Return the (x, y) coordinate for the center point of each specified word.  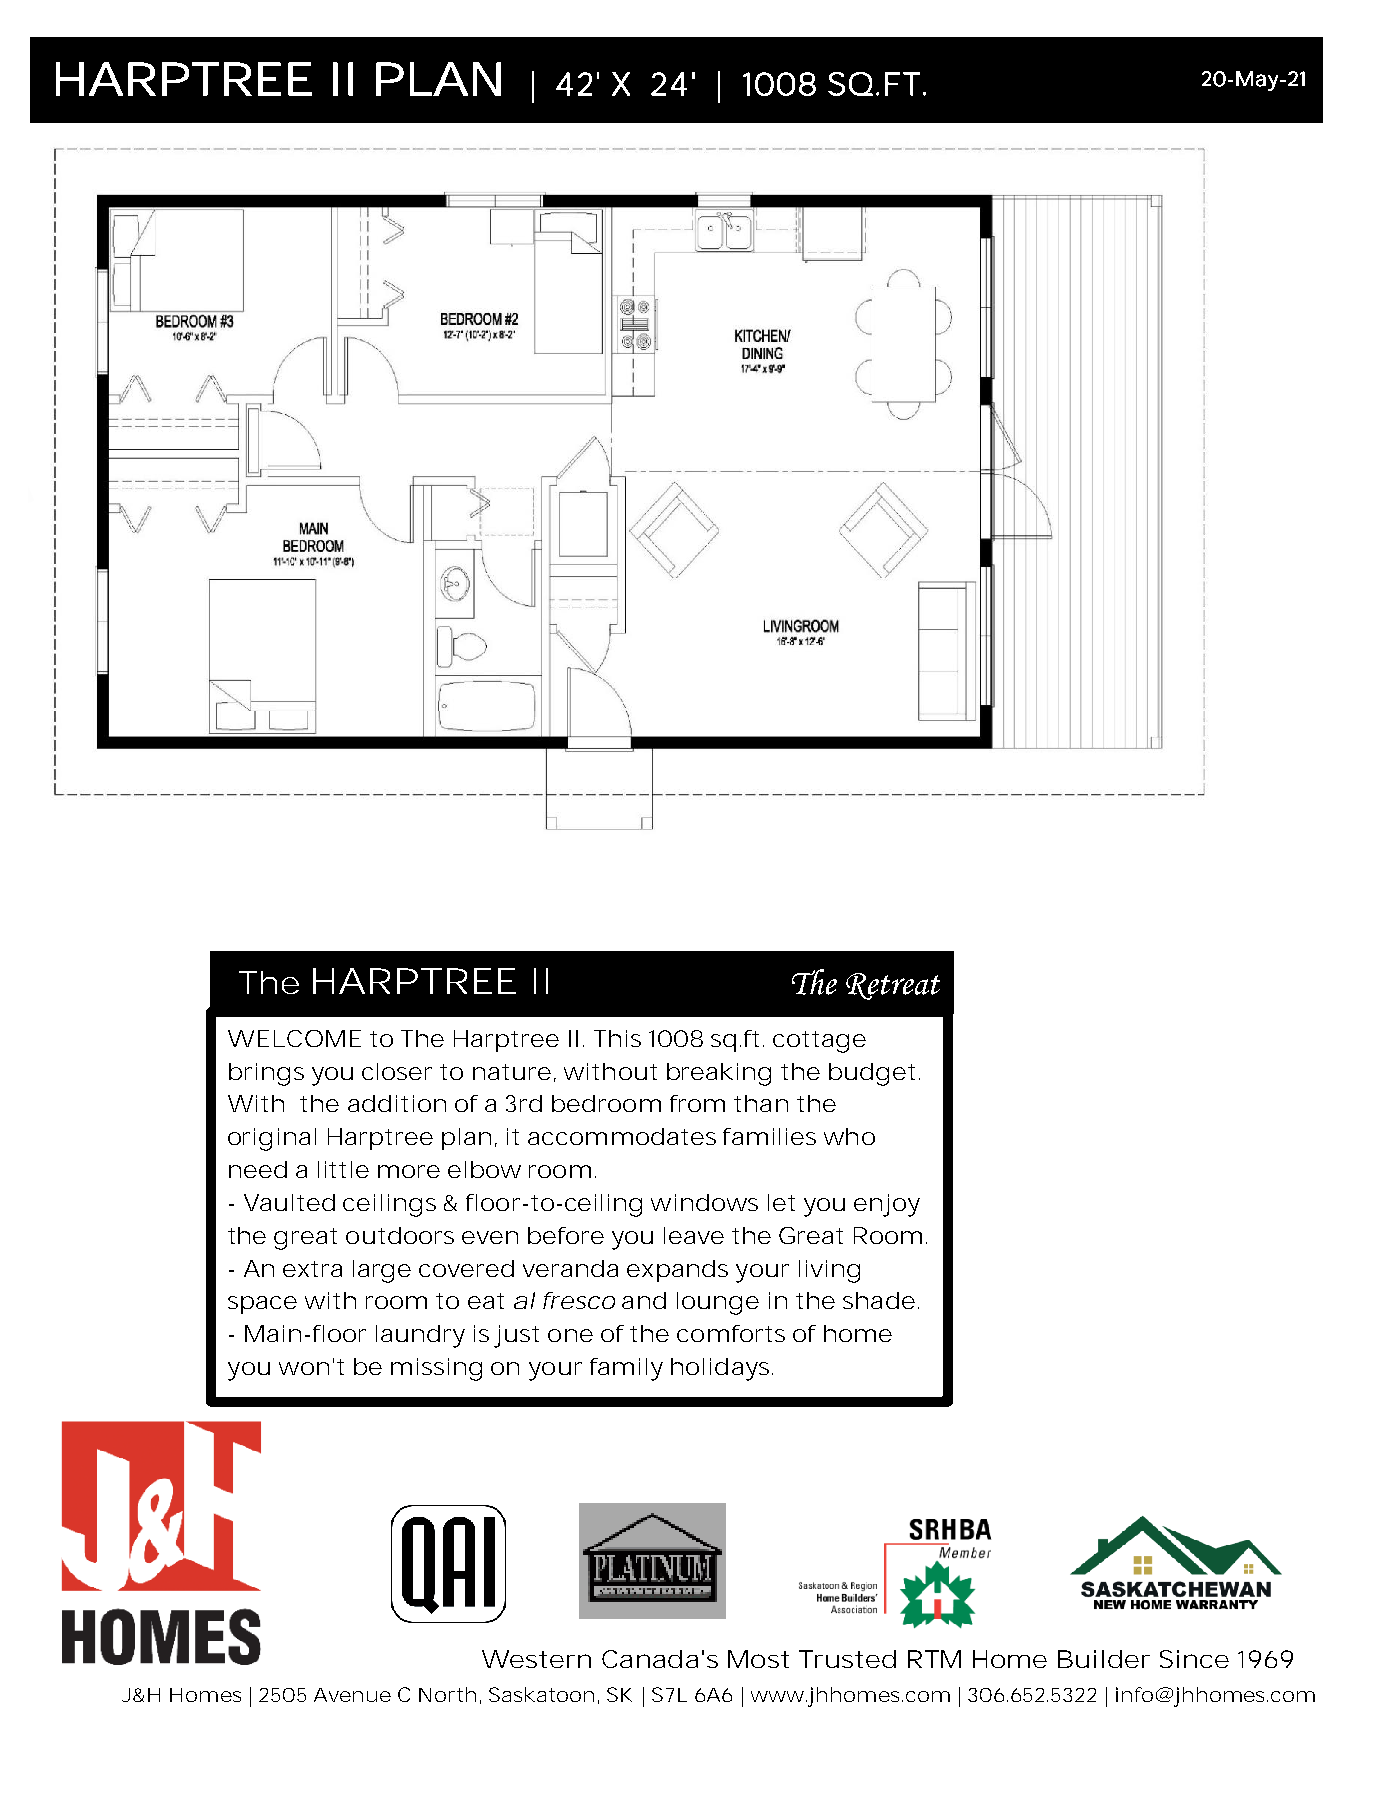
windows (704, 1202)
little (343, 1169)
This (617, 1038)
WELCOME (294, 1038)
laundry (420, 1336)
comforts (731, 1333)
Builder (1104, 1659)
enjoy (887, 1205)
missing (436, 1369)
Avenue (352, 1695)
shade (879, 1300)
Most (758, 1659)
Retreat (893, 986)
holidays (722, 1369)
